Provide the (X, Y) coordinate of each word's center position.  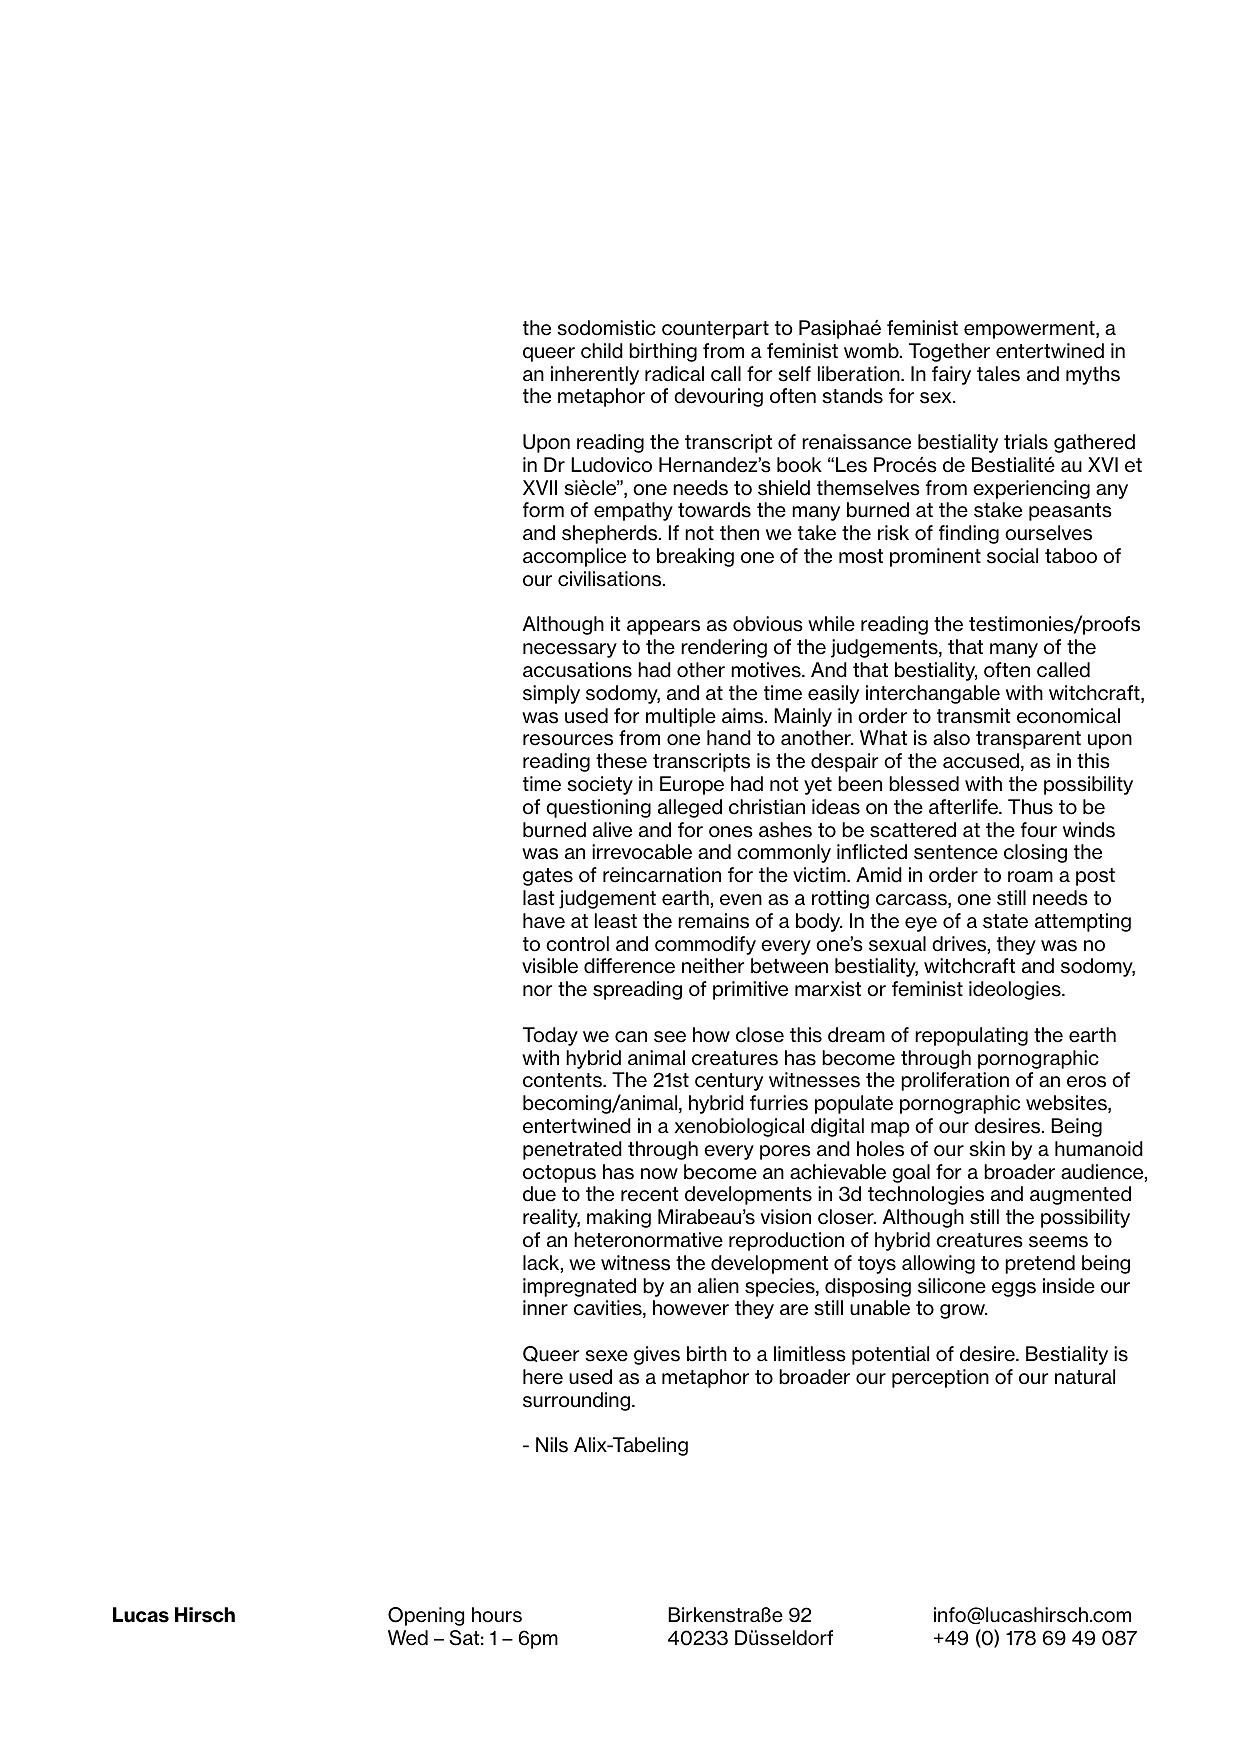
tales (998, 374)
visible (550, 966)
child (602, 351)
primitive (750, 990)
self (794, 374)
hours (497, 1615)
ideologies (1016, 990)
